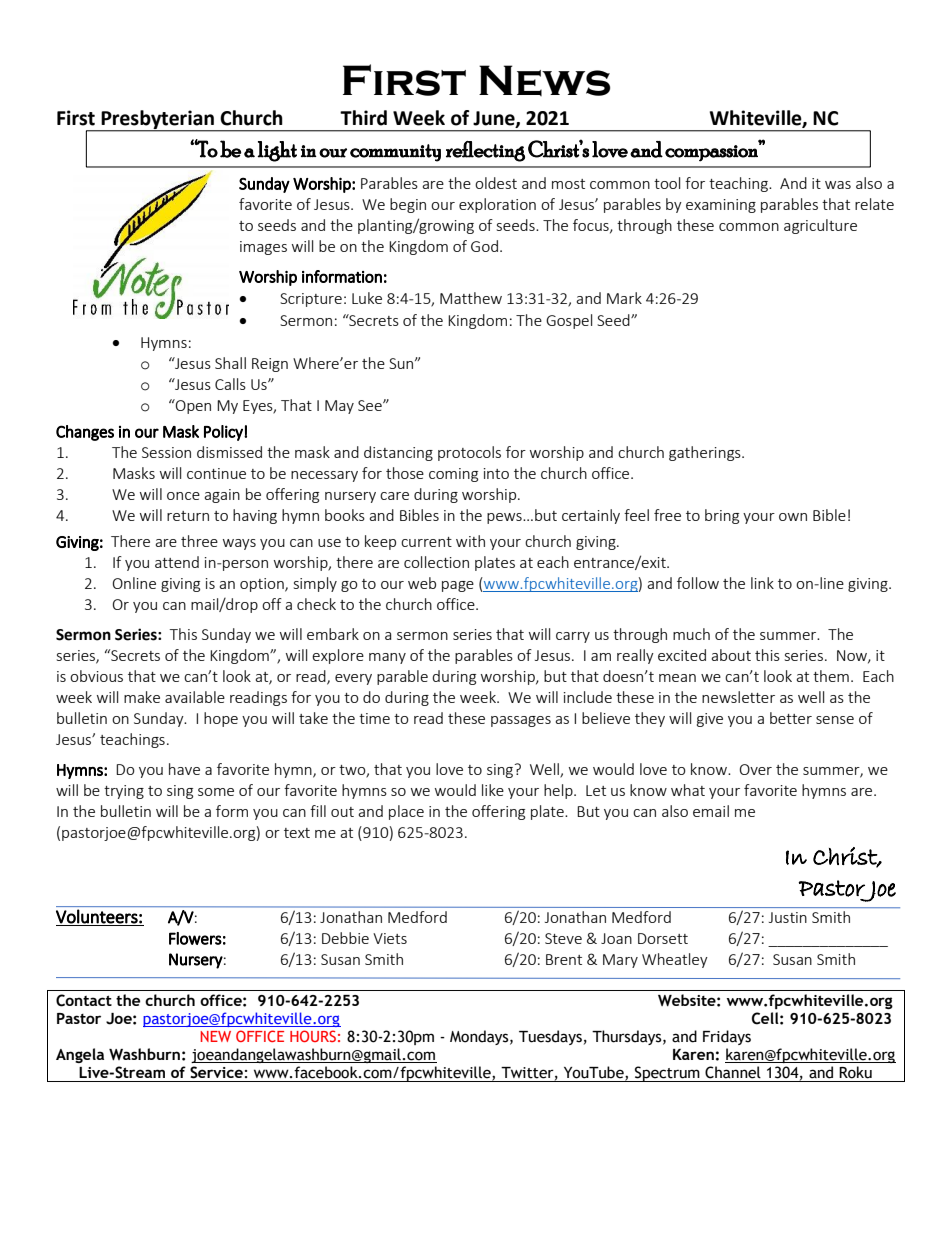 This image has width=952, height=1233. Describe the element at coordinates (727, 1037) in the image. I see `Fridays` at that location.
